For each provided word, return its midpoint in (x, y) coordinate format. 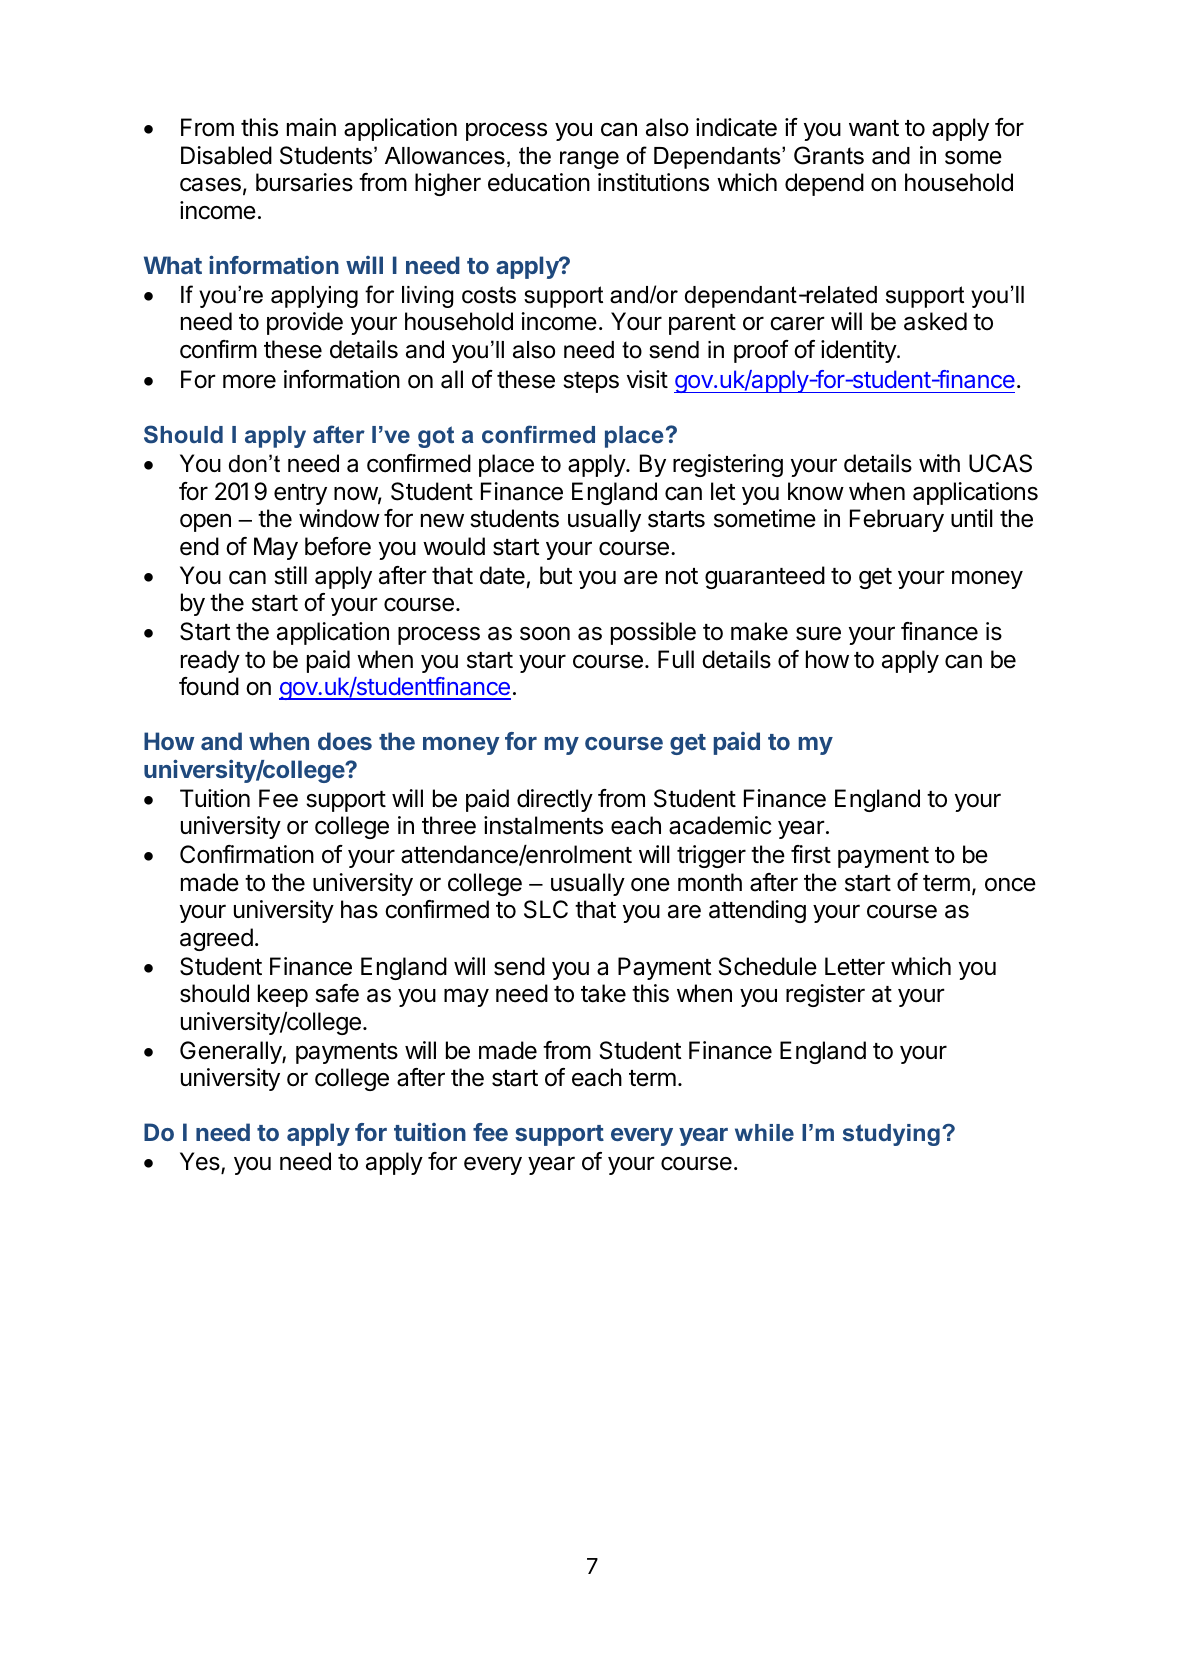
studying (891, 1135)
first (811, 854)
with (939, 463)
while (764, 1132)
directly (555, 800)
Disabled (226, 155)
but (556, 575)
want (874, 128)
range (589, 160)
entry (300, 494)
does (345, 741)
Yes (201, 1162)
